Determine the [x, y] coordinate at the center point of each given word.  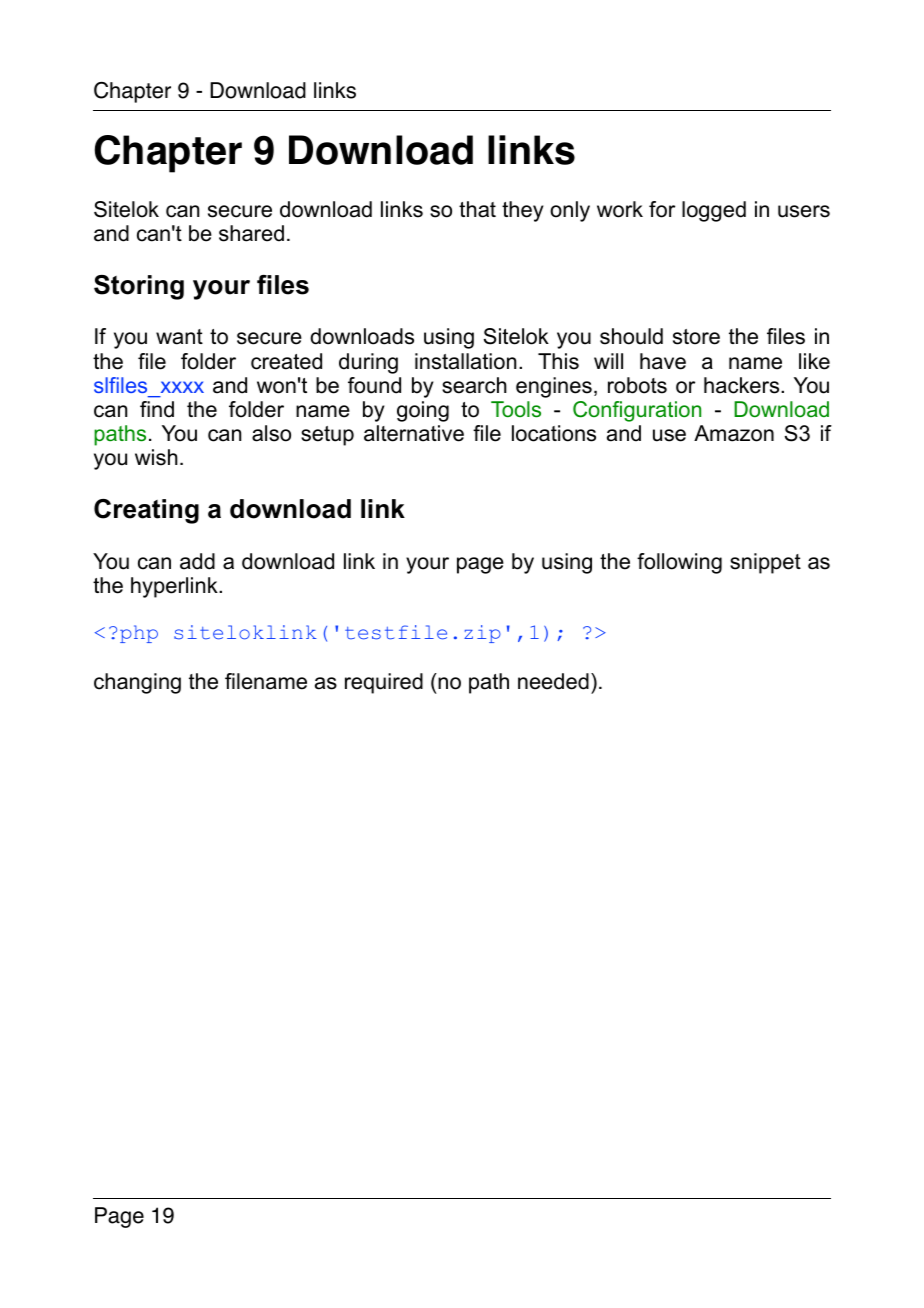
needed [553, 681]
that [477, 209]
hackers [743, 385]
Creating [146, 511]
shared [251, 233]
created [286, 361]
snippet [765, 563]
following [679, 563]
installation [465, 361]
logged [714, 211]
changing [137, 683]
